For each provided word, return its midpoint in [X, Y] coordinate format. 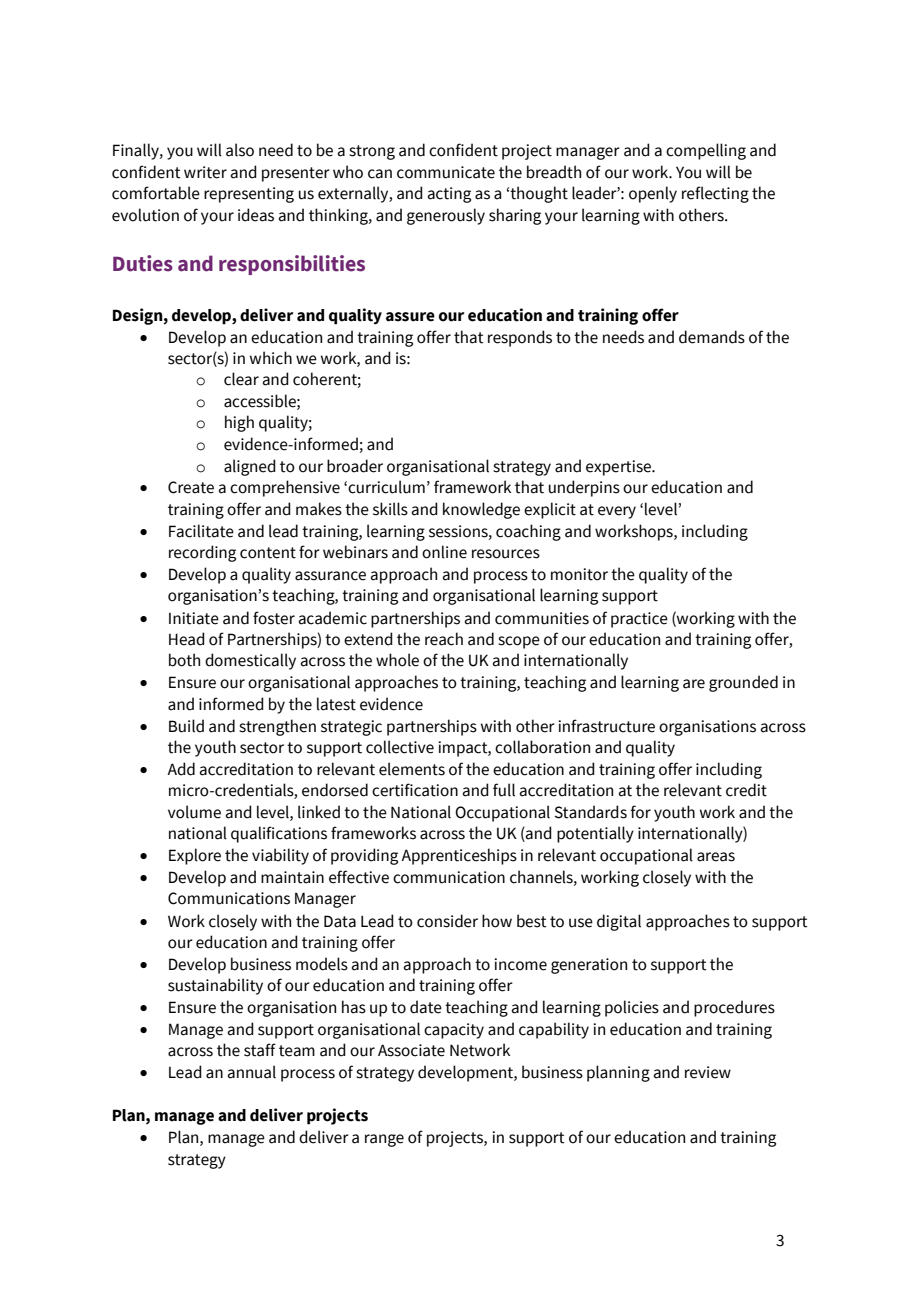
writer [205, 172]
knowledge [481, 510]
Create [191, 487]
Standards [591, 812]
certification [415, 790]
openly [653, 194]
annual [252, 1072]
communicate [446, 172]
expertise [619, 468]
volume [194, 812]
